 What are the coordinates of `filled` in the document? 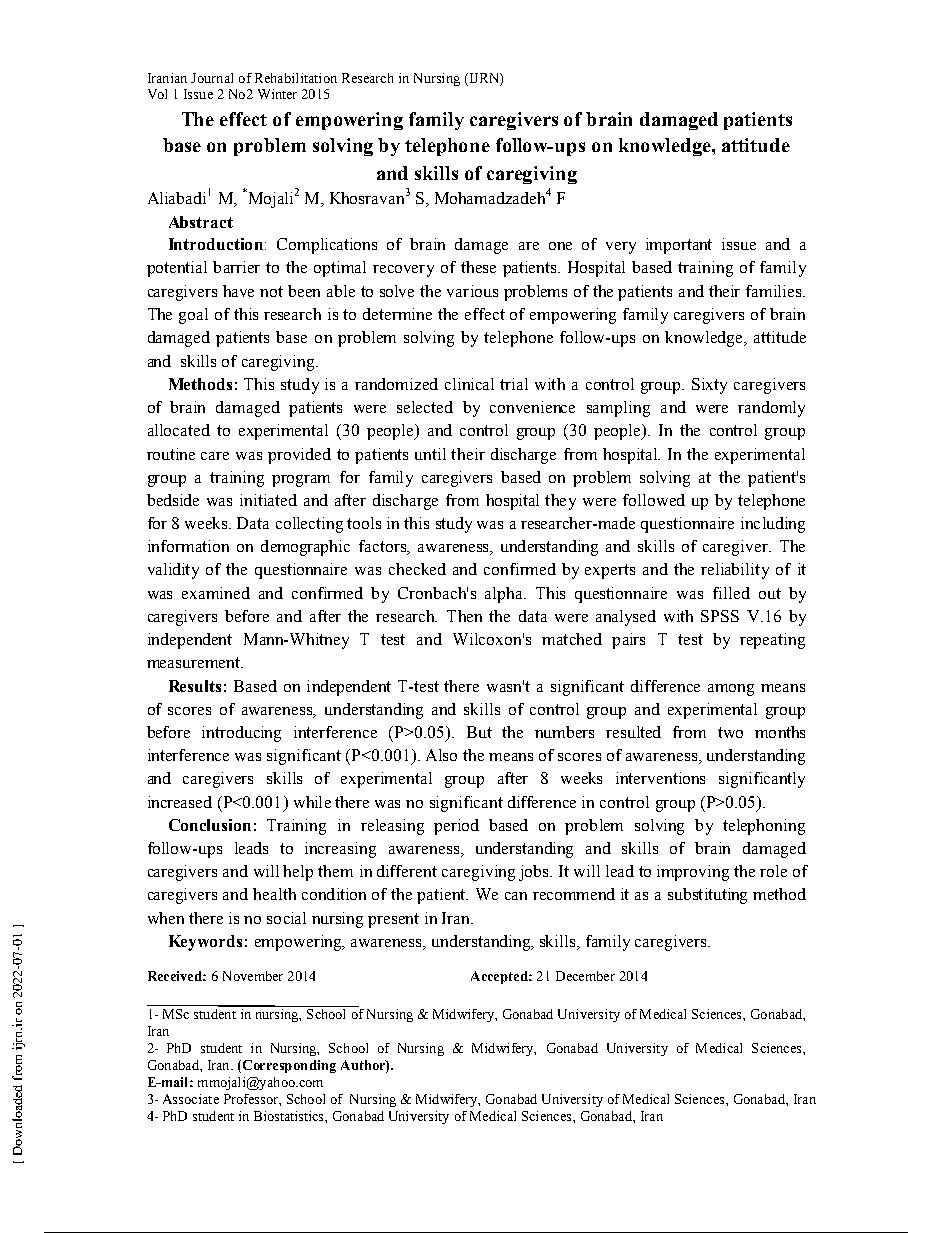 It's located at (731, 593).
